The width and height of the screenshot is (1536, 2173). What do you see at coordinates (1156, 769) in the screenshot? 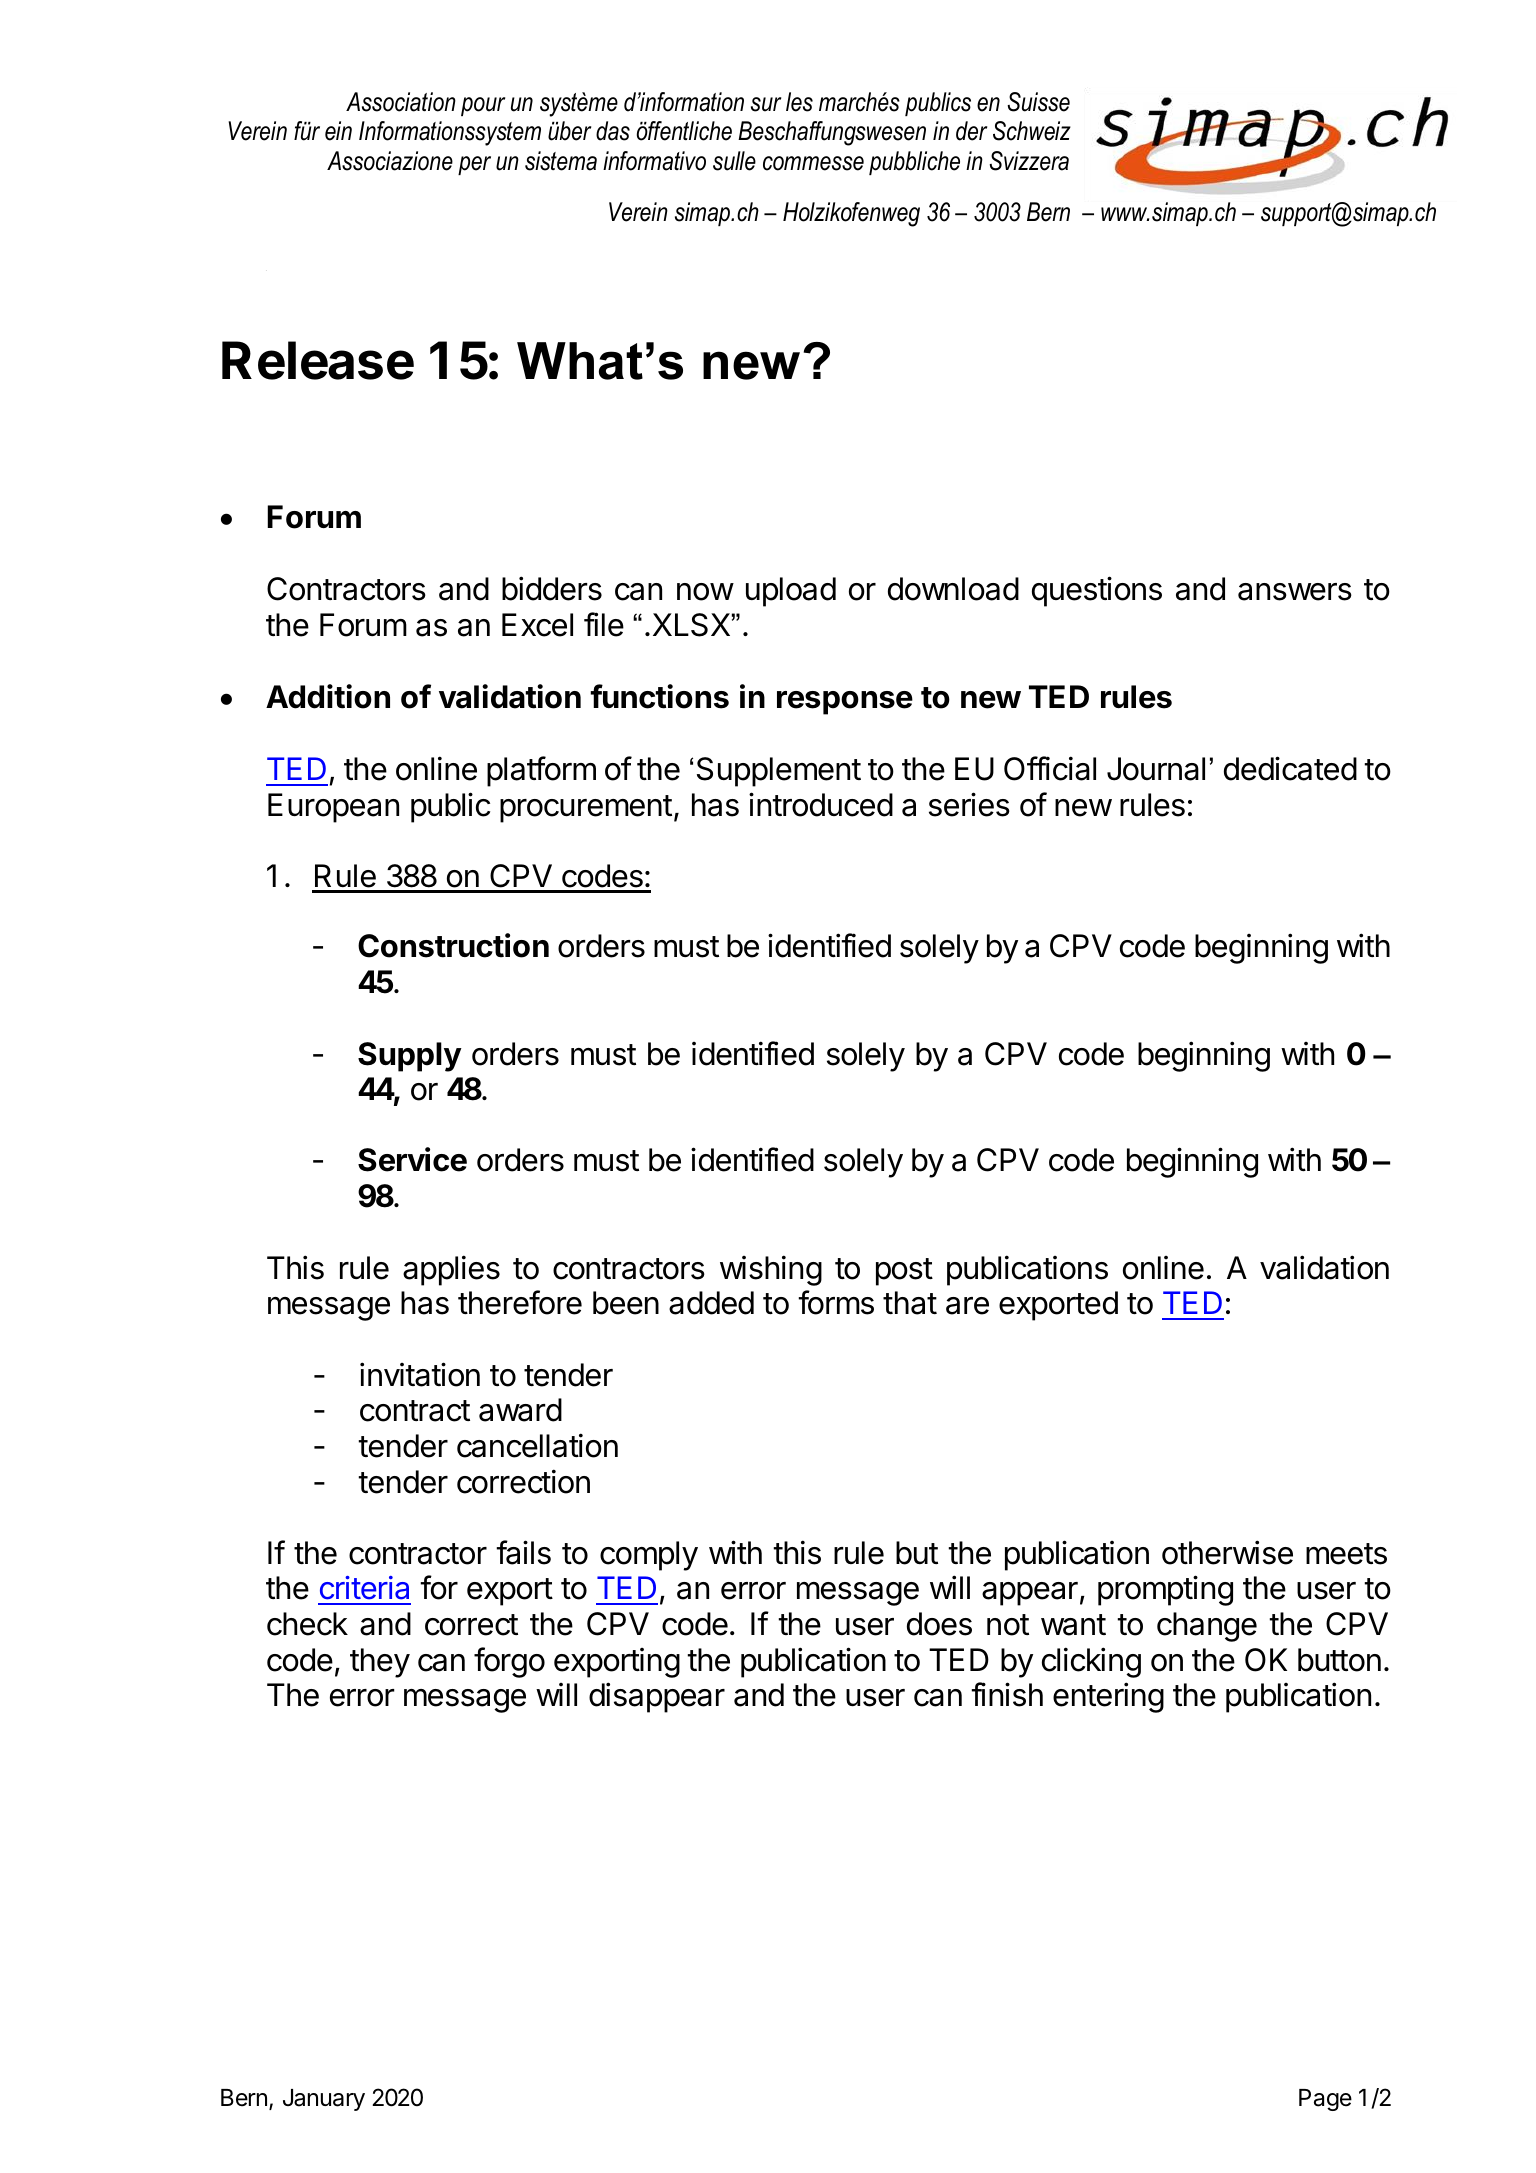
I see `Journal` at bounding box center [1156, 769].
